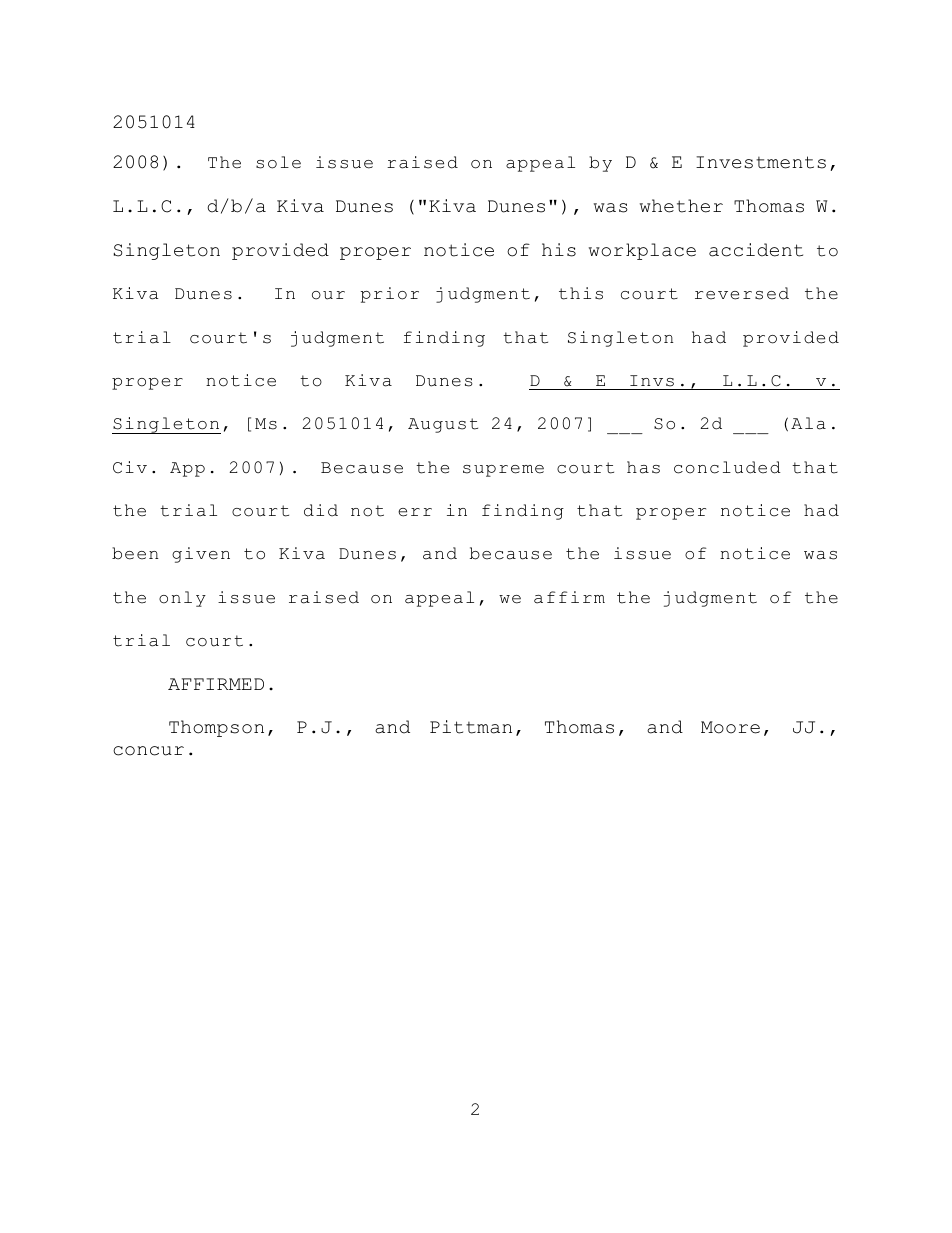 The height and width of the page is (1233, 952). Describe the element at coordinates (278, 162) in the page. I see `sole` at that location.
